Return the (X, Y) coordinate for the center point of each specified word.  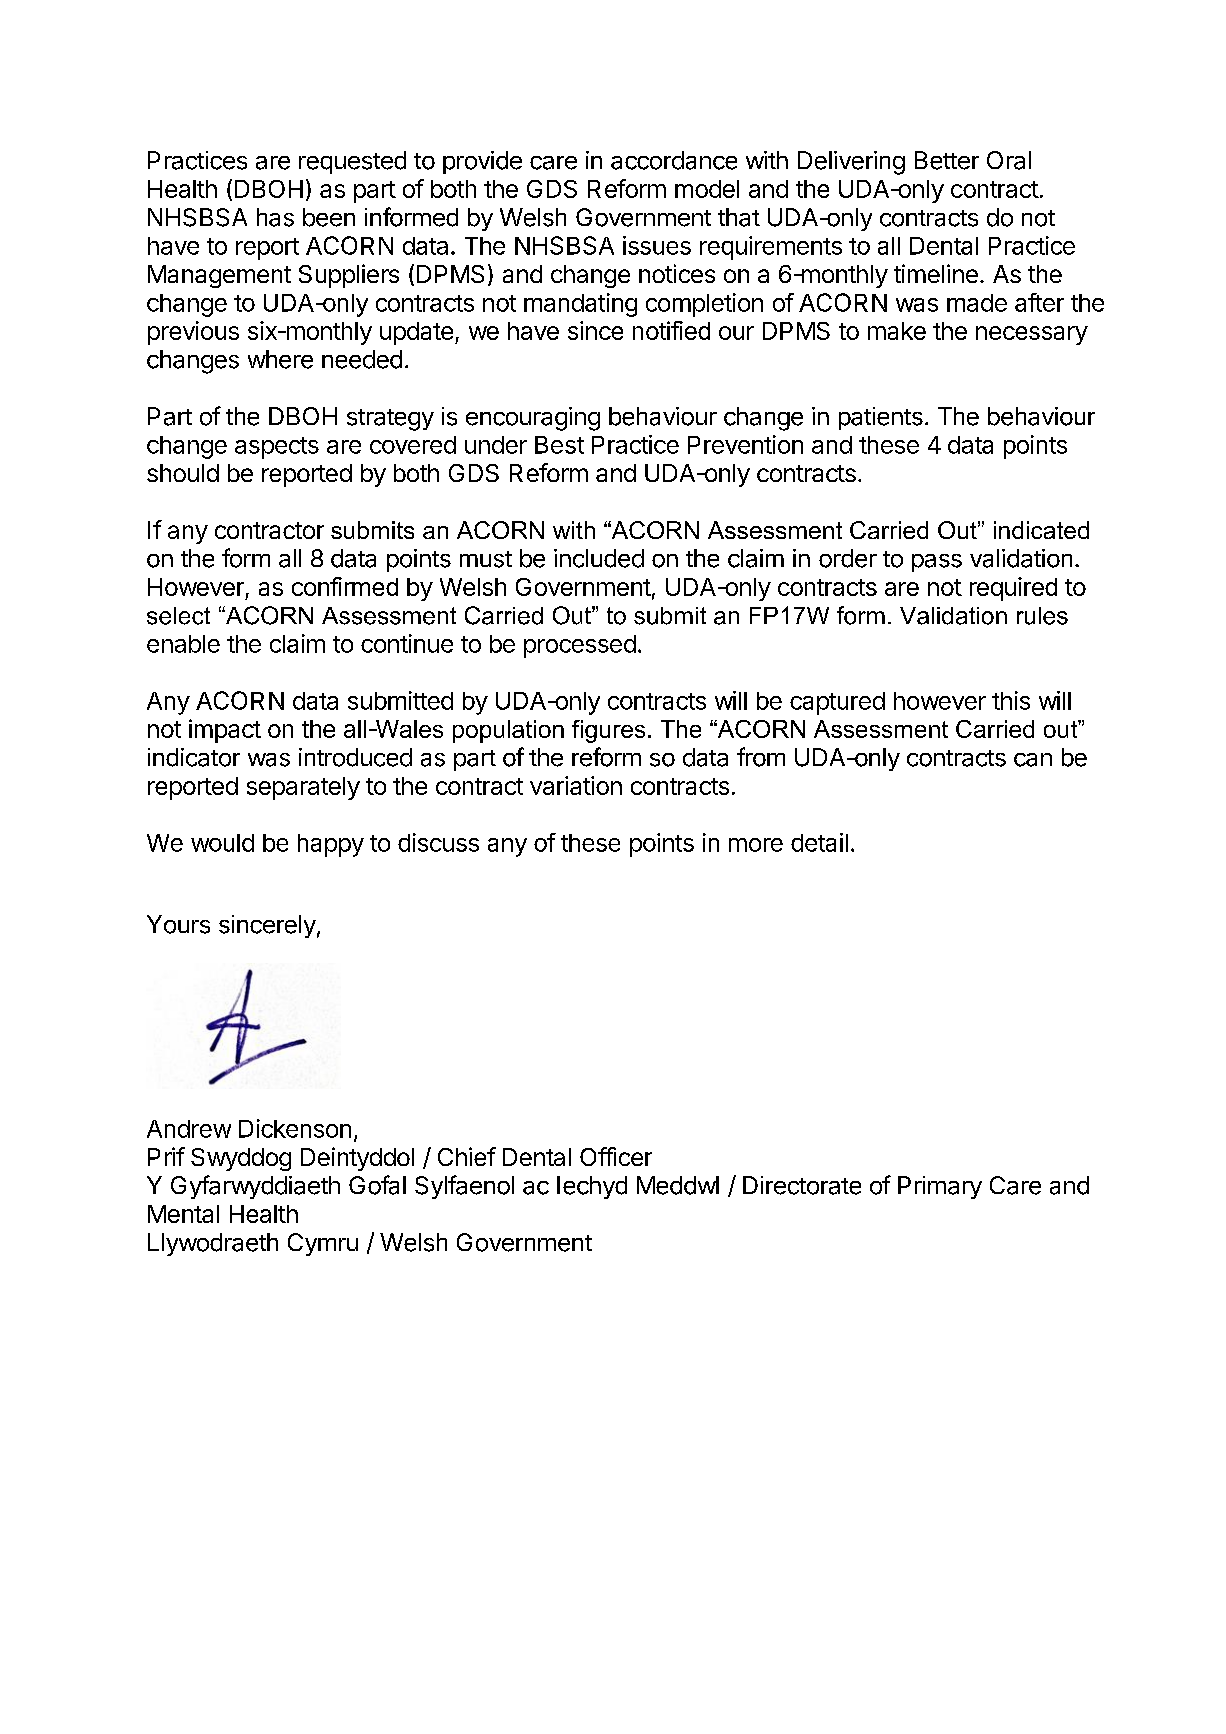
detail (819, 842)
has (275, 217)
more (756, 845)
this (1011, 700)
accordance (674, 160)
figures (608, 731)
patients (881, 418)
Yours (178, 924)
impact (225, 731)
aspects (277, 448)
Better (947, 160)
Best (559, 445)
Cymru (323, 1244)
